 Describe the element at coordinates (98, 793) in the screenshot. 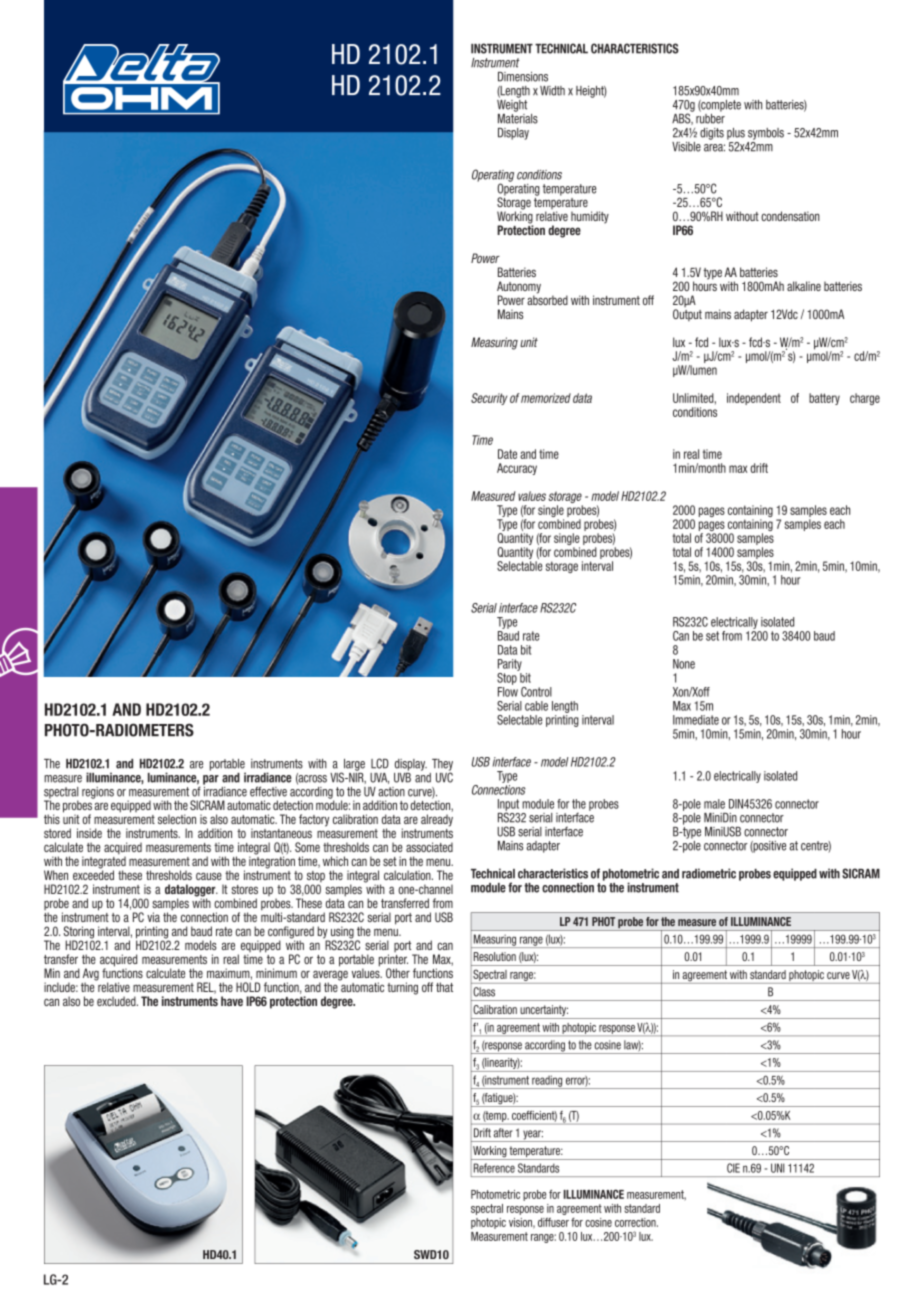

I see `regions` at that location.
